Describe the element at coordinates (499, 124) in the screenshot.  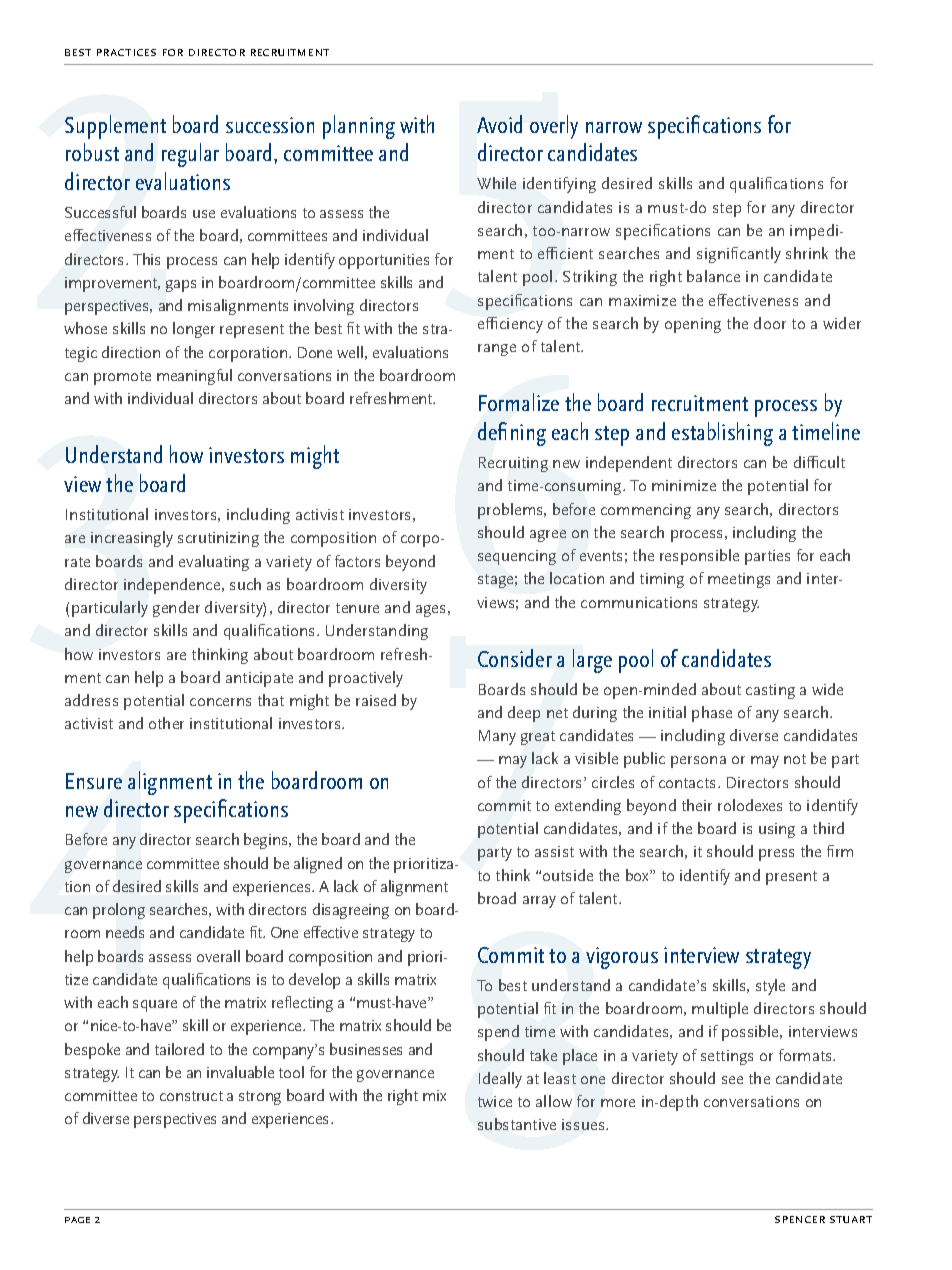
I see `Avoid` at that location.
